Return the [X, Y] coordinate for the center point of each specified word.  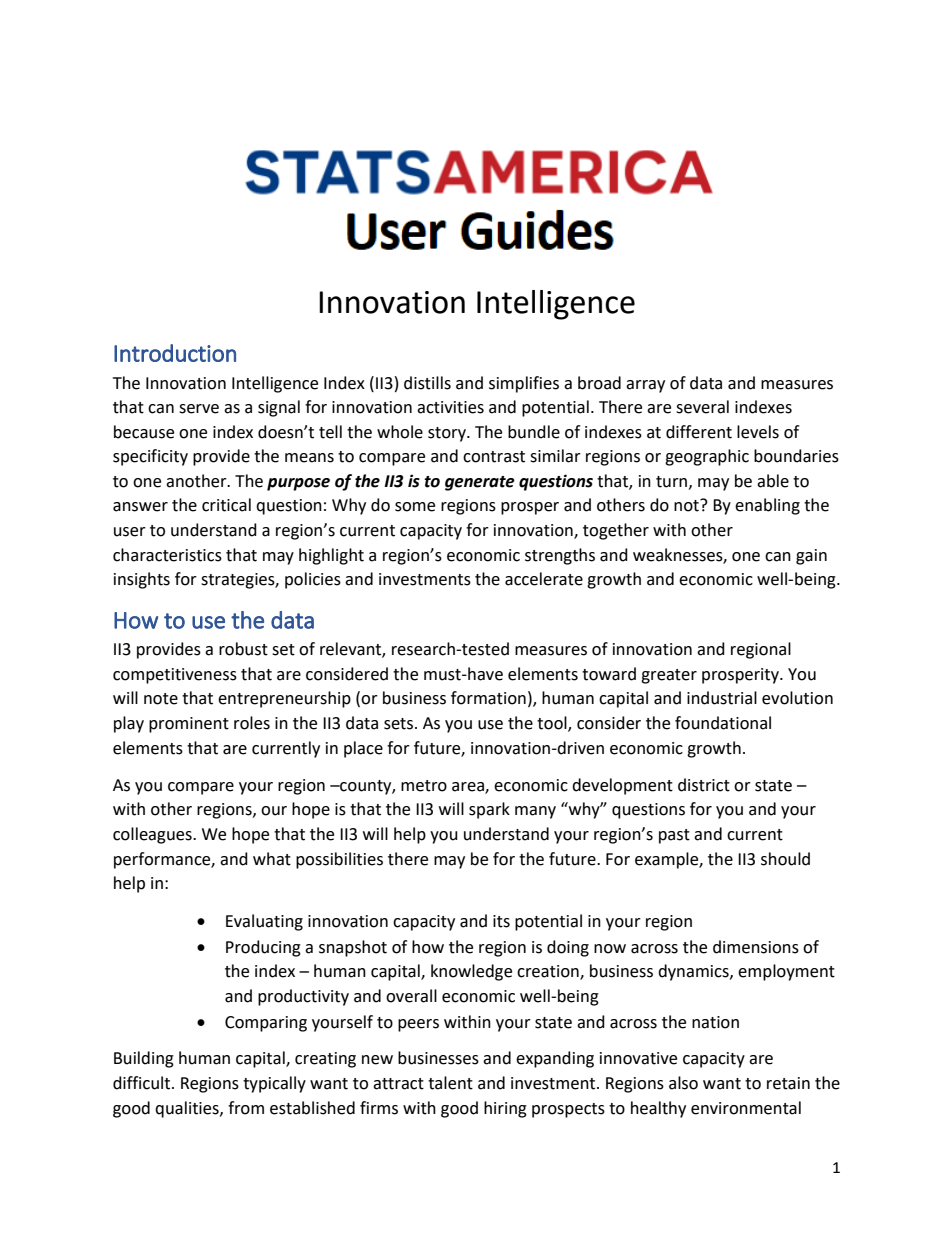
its [501, 921]
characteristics [167, 555]
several [702, 407]
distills [427, 383]
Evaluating [264, 922]
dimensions [756, 947]
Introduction [175, 353]
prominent [189, 725]
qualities [188, 1109]
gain [811, 557]
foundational [723, 723]
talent [450, 1083]
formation [488, 698]
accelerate [544, 579]
